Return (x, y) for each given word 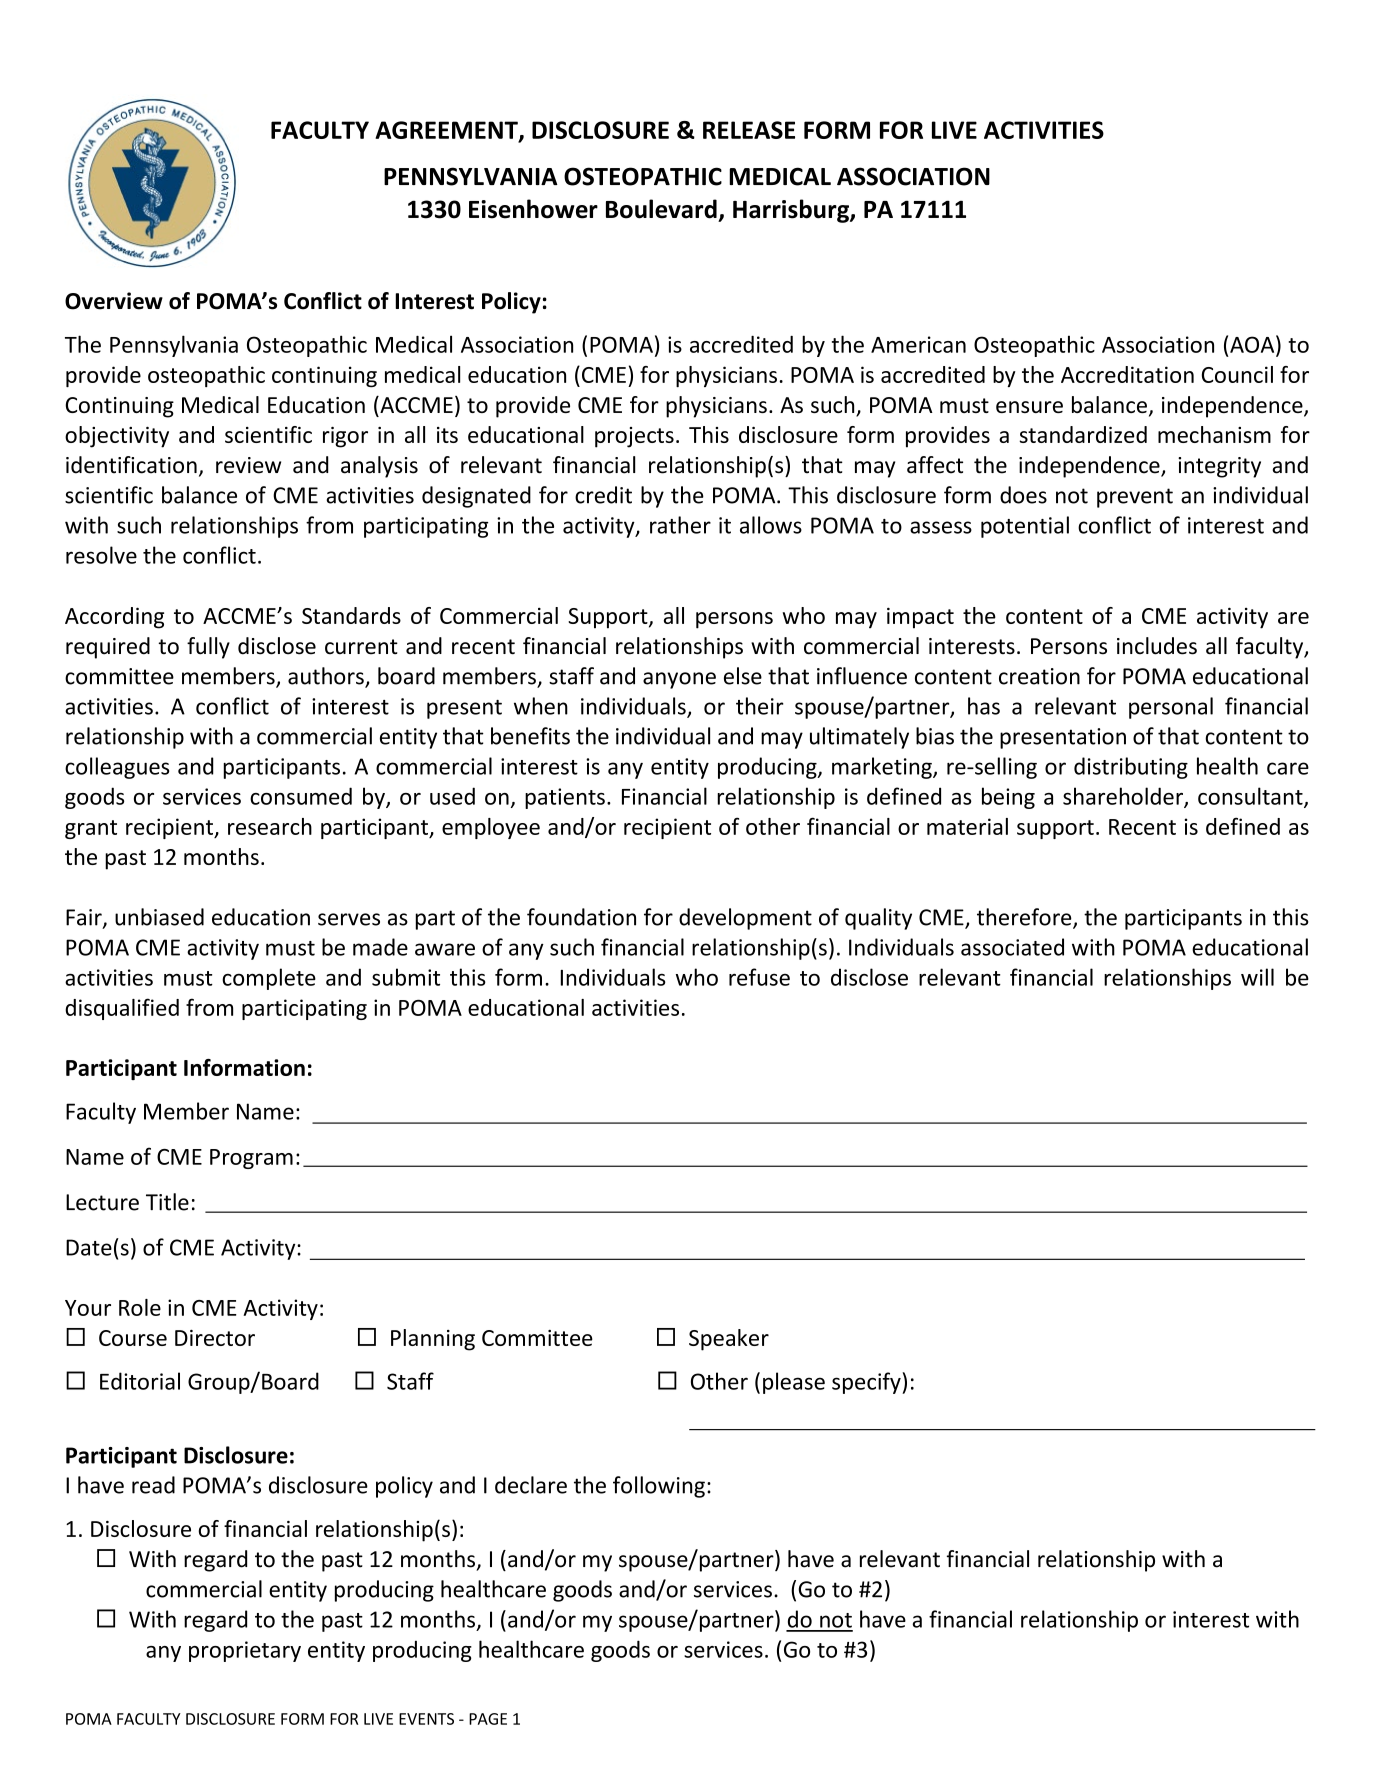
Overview (114, 301)
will (1257, 977)
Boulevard (661, 209)
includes (1157, 646)
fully (208, 648)
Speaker (729, 1340)
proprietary (245, 1651)
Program (251, 1159)
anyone (679, 680)
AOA (1253, 344)
